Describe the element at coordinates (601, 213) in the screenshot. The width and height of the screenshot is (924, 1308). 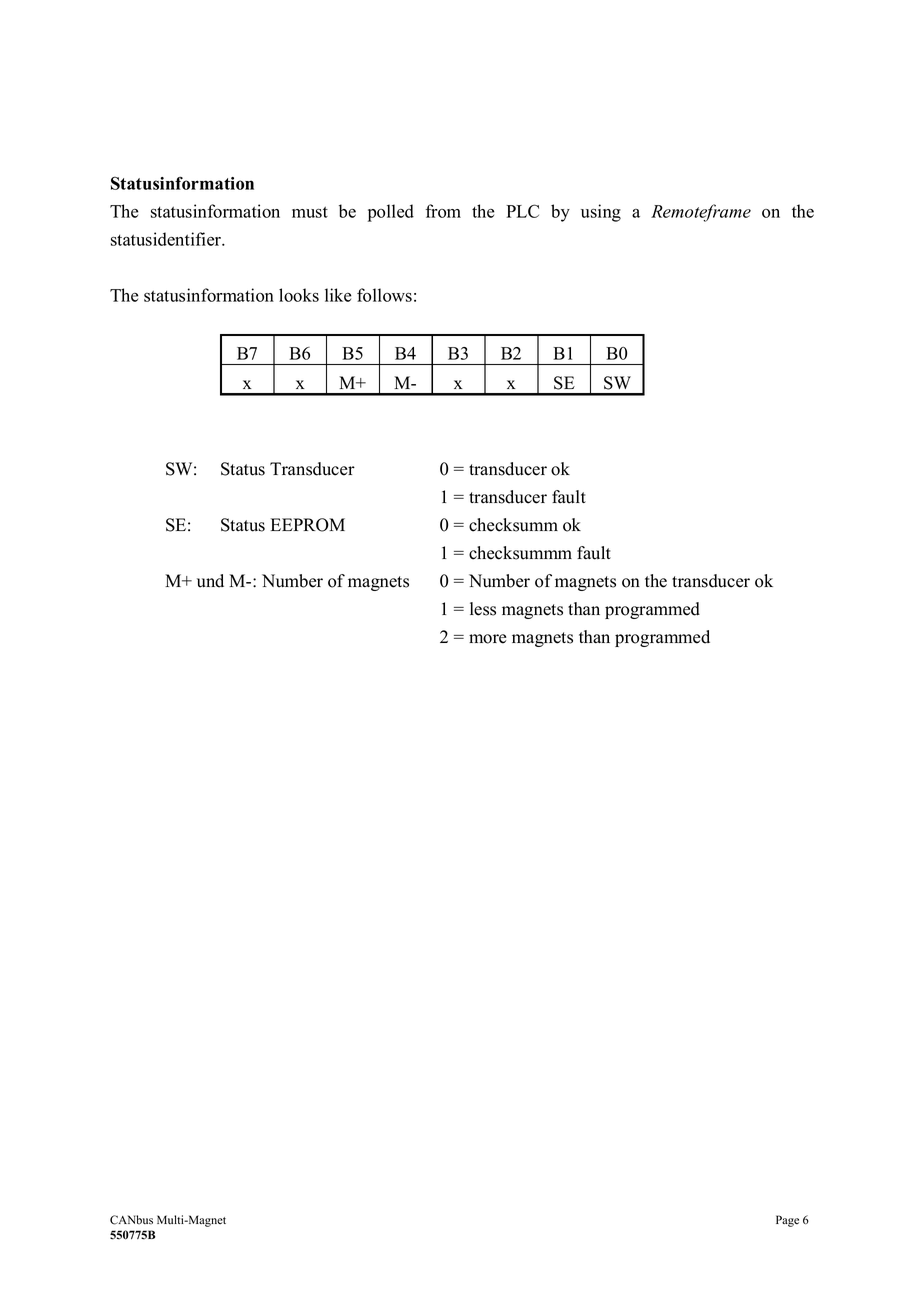
I see `using` at that location.
